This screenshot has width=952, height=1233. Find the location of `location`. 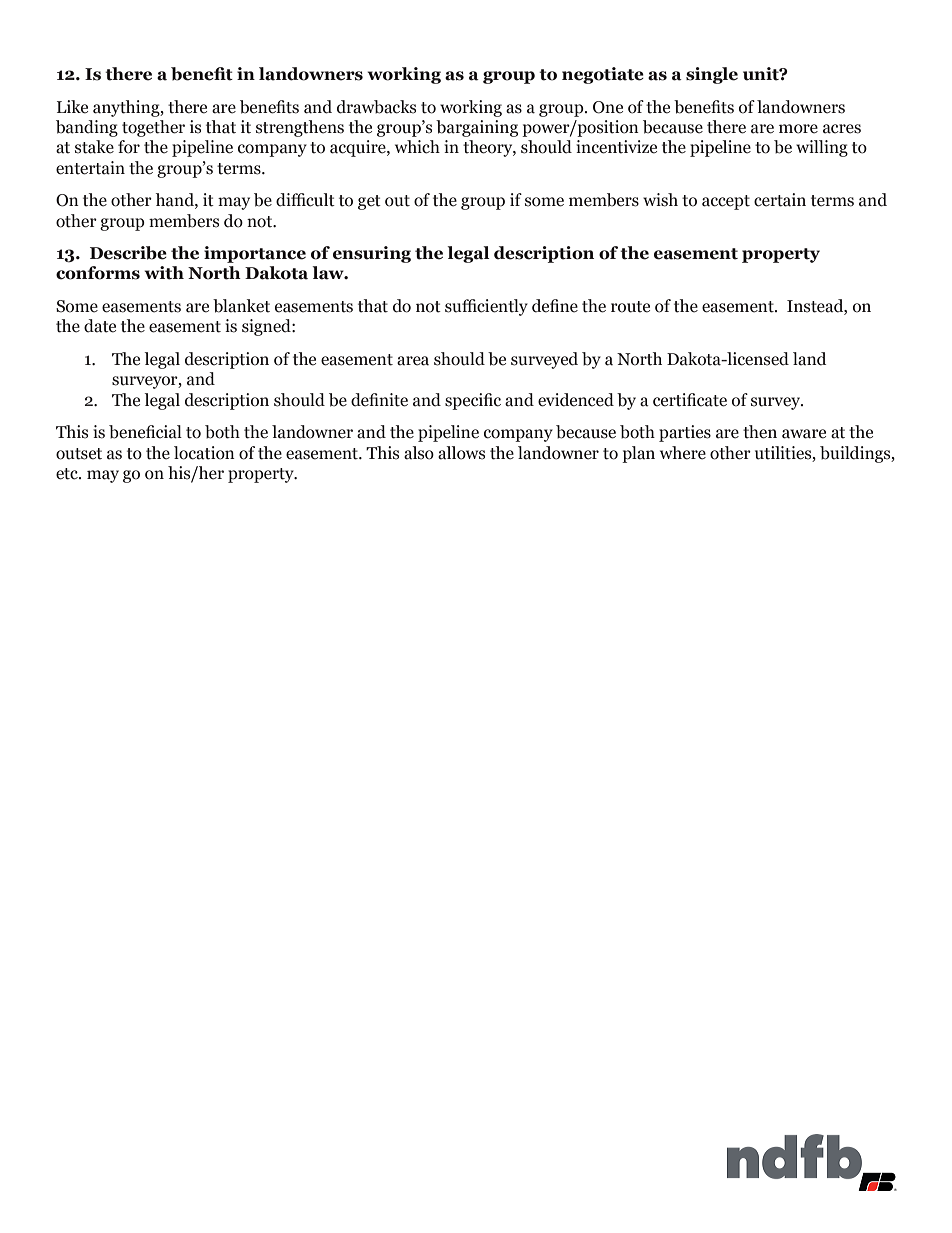

location is located at coordinates (204, 453).
